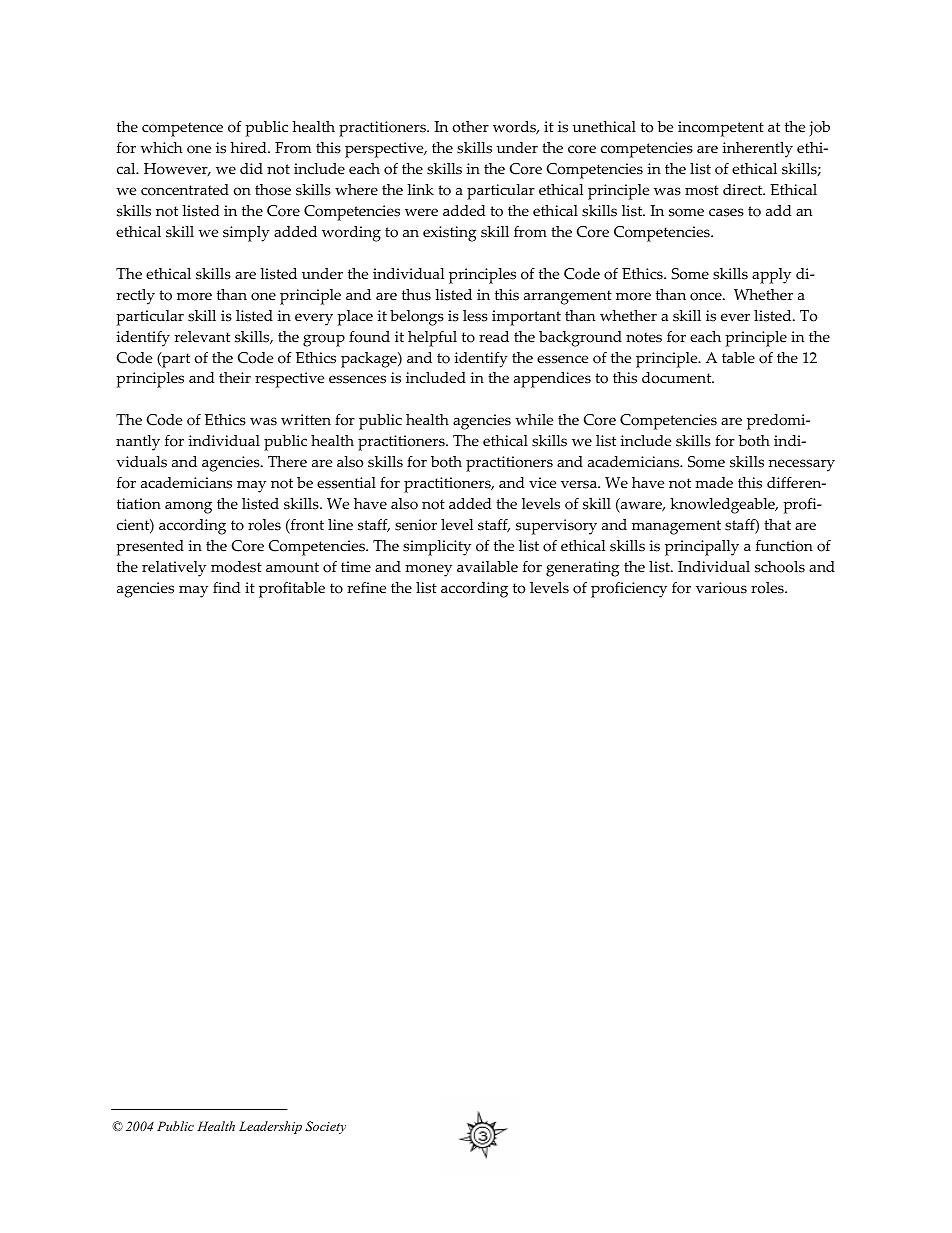  What do you see at coordinates (678, 378) in the screenshot?
I see `document` at bounding box center [678, 378].
